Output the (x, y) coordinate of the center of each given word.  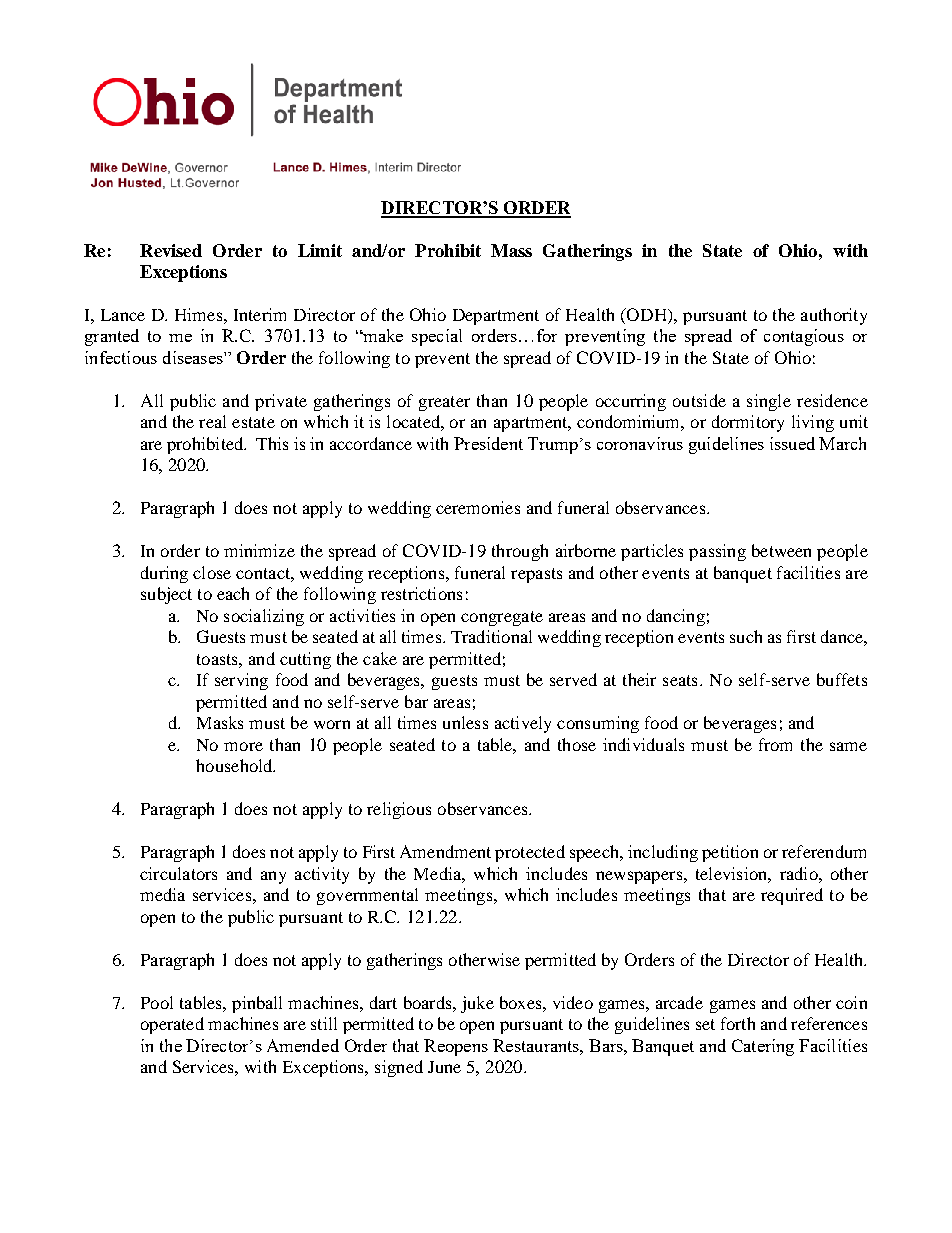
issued (792, 443)
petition (730, 853)
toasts (218, 659)
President (488, 443)
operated (172, 1025)
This (272, 443)
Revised (171, 250)
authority (834, 316)
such (746, 636)
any (273, 877)
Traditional (491, 636)
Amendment (445, 851)
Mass (511, 250)
